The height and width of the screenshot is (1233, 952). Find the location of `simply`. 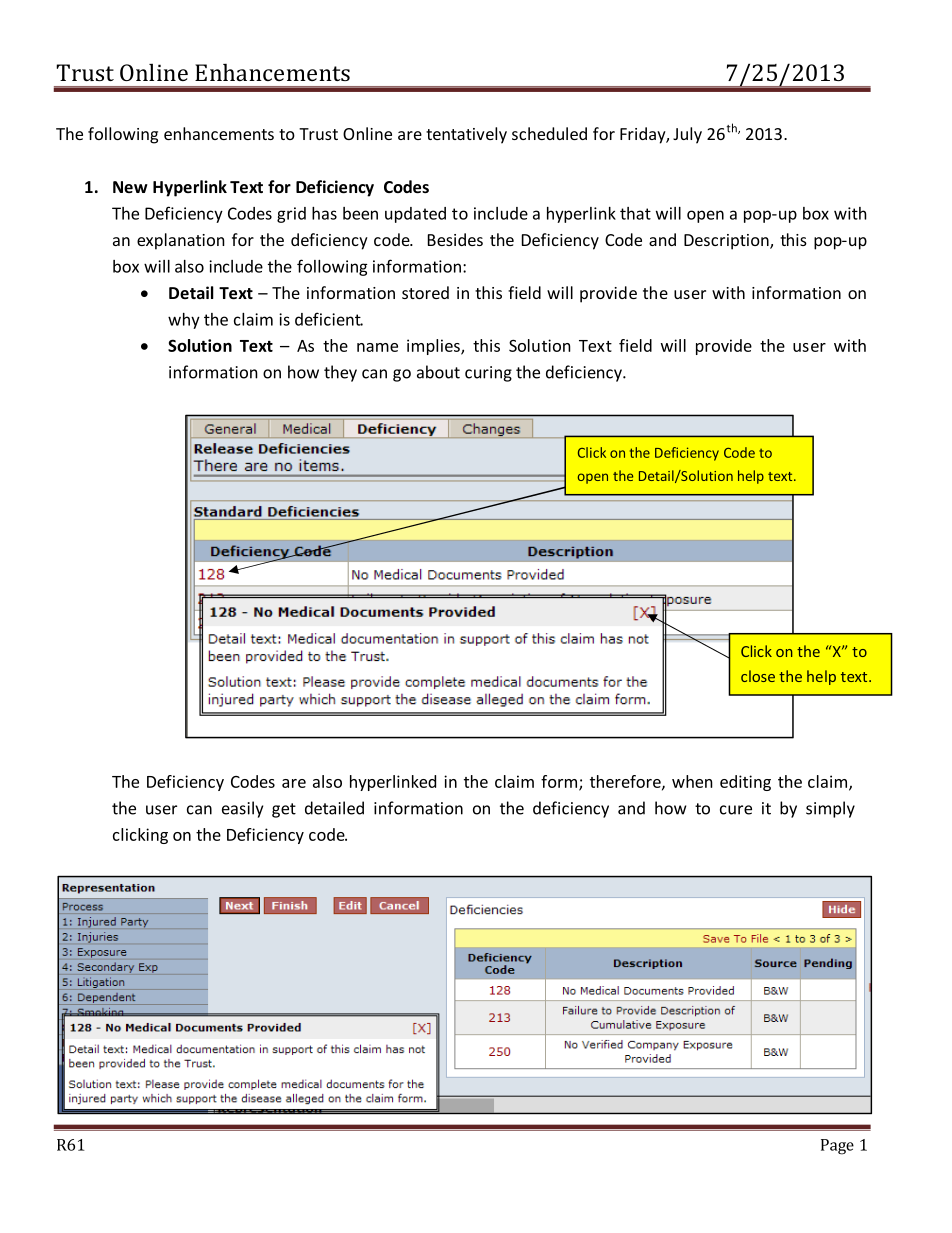

simply is located at coordinates (830, 809).
